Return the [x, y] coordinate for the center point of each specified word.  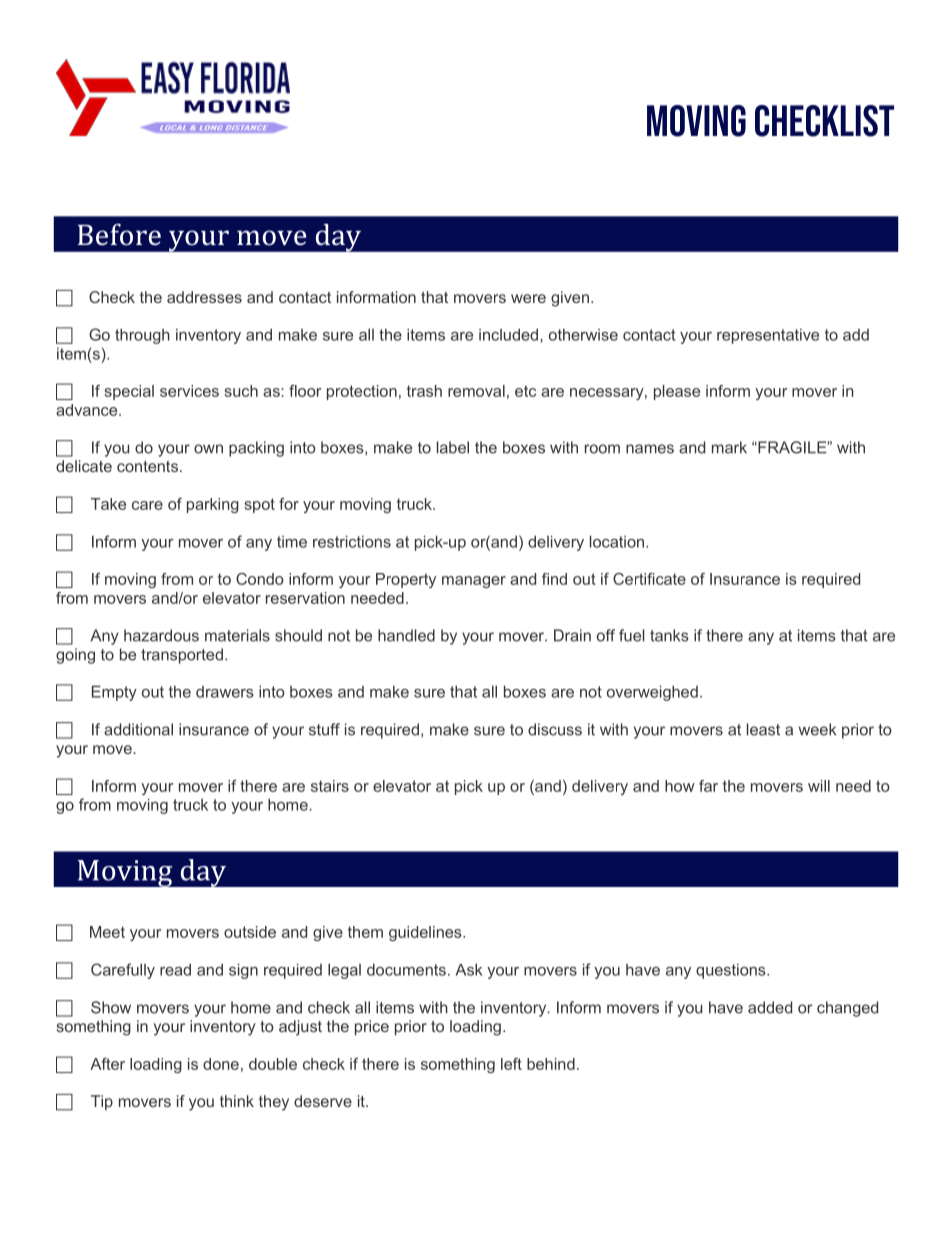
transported [182, 656]
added [770, 1007]
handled [406, 635]
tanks [669, 635]
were [528, 298]
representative [768, 336]
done [221, 1064]
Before [119, 234]
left [511, 1064]
